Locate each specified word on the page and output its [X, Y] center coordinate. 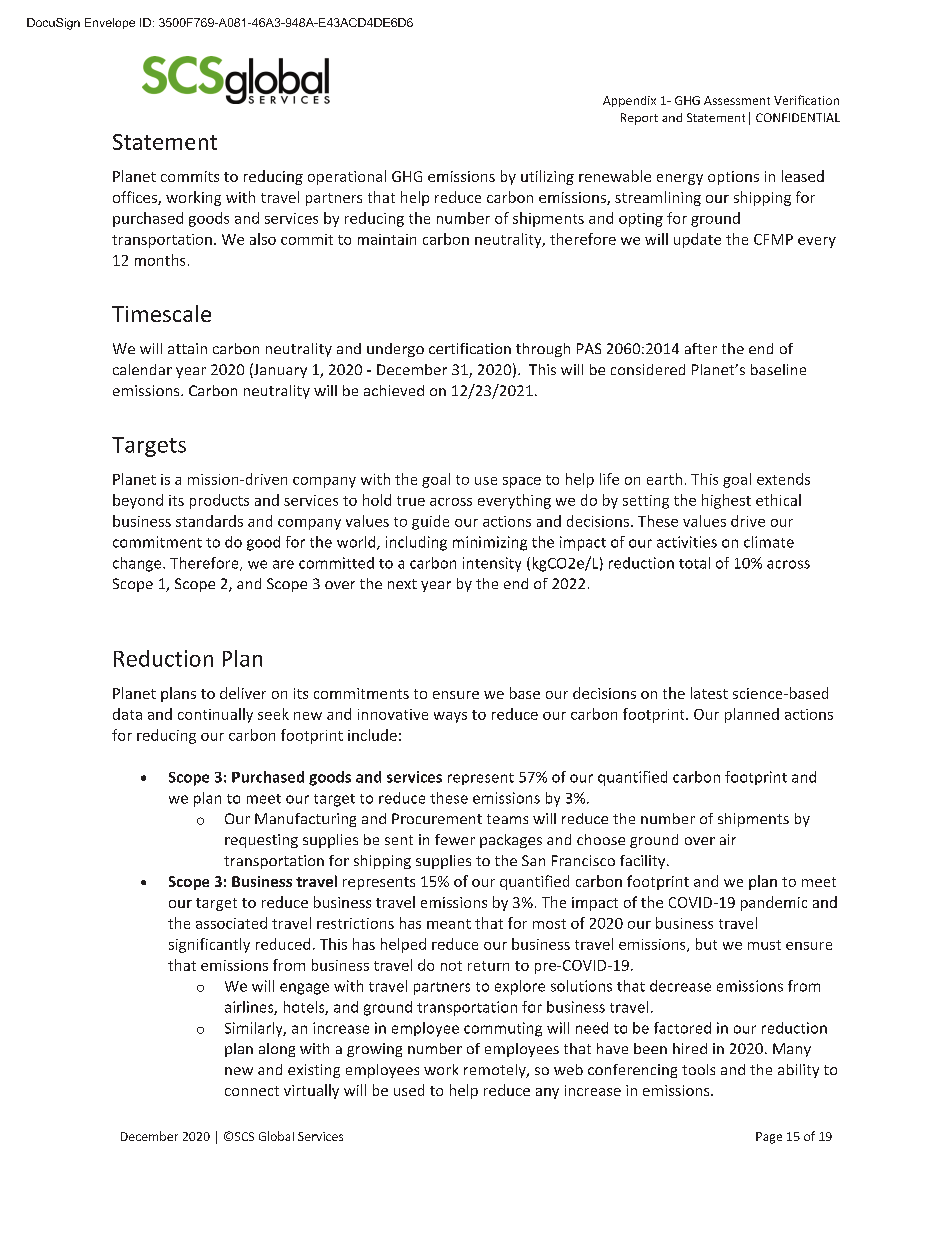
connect [252, 1091]
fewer [455, 839]
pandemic [774, 903]
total [694, 563]
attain [187, 348]
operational [347, 177]
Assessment [737, 100]
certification [470, 348]
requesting [261, 841]
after [701, 348]
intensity [492, 564]
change [138, 564]
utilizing [547, 177]
